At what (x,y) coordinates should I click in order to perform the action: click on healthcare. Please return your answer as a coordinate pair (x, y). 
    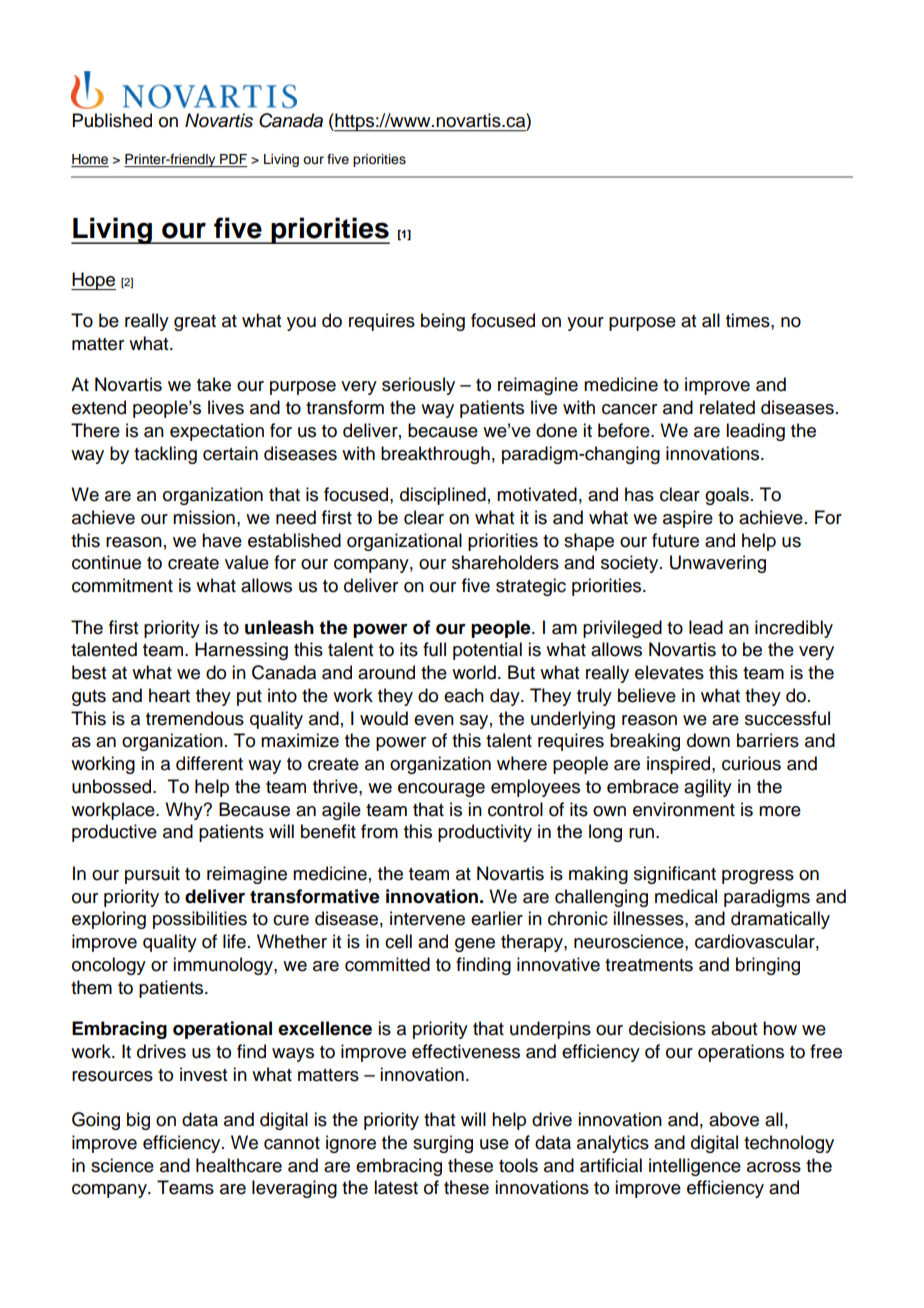
    Looking at the image, I should click on (239, 1165).
